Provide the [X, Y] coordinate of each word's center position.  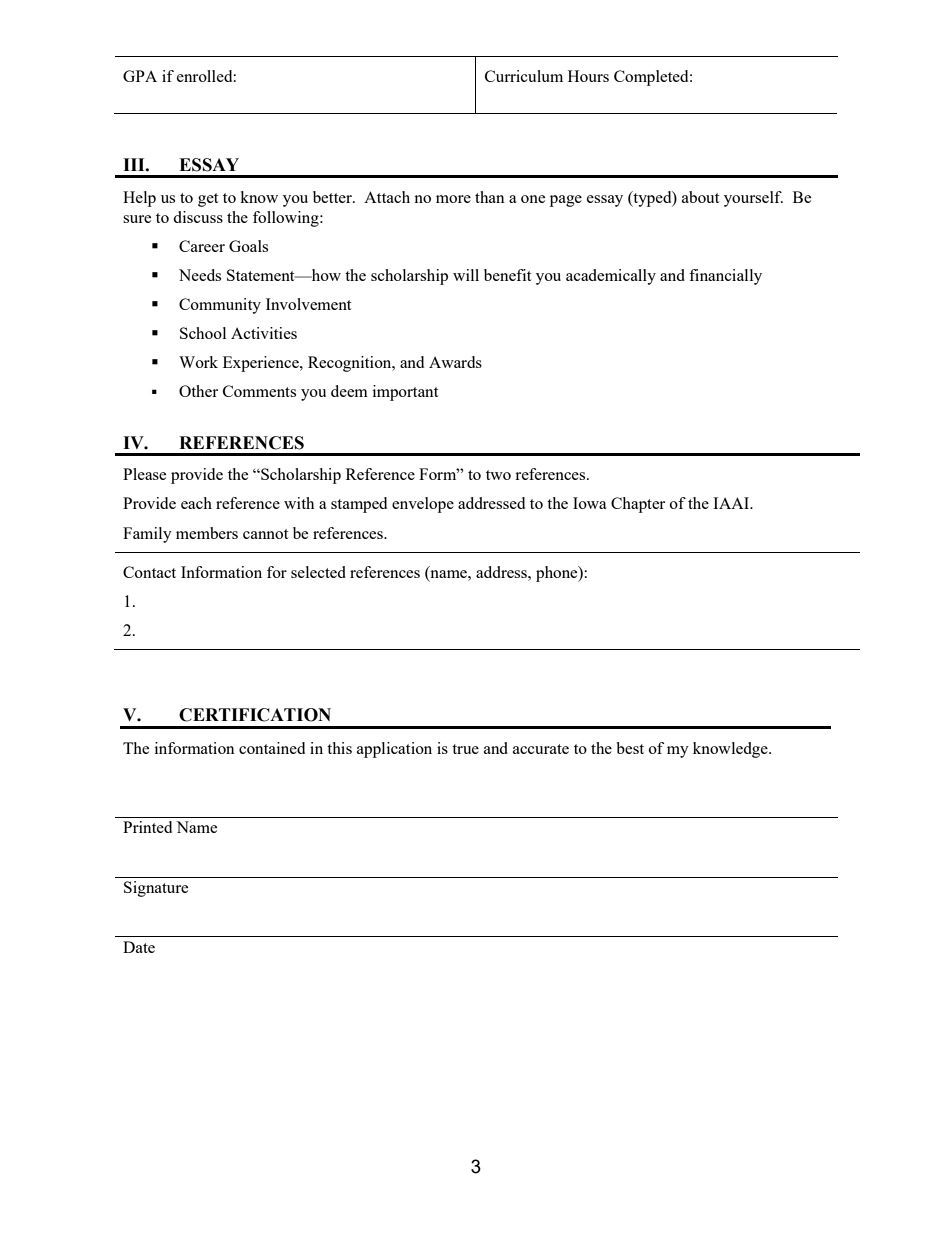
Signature [156, 889]
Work [198, 362]
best [630, 748]
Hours [588, 76]
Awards [455, 362]
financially [725, 277]
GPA [140, 76]
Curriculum [524, 76]
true [465, 749]
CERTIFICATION [255, 715]
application [394, 750]
